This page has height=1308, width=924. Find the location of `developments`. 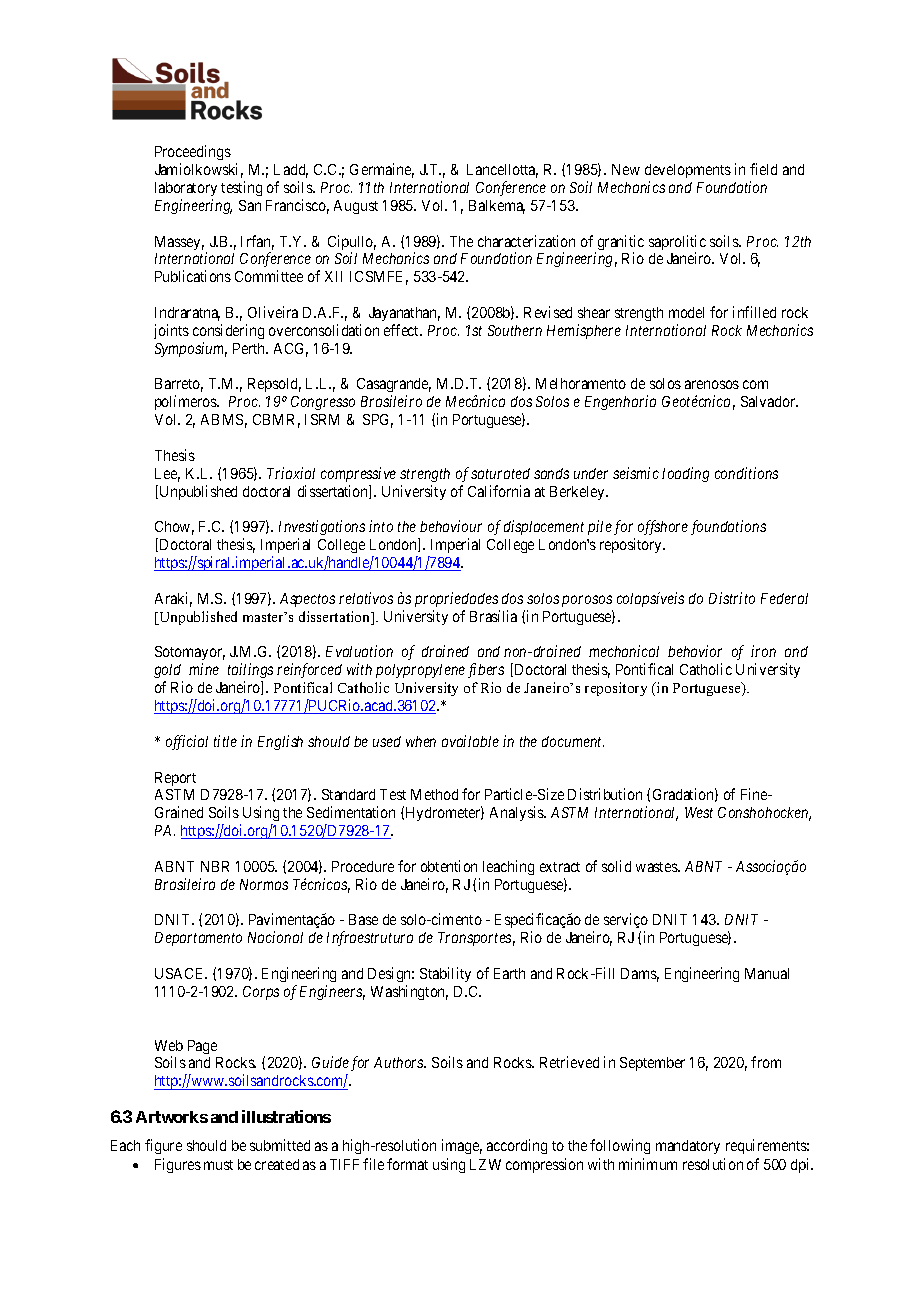

developments is located at coordinates (688, 171).
